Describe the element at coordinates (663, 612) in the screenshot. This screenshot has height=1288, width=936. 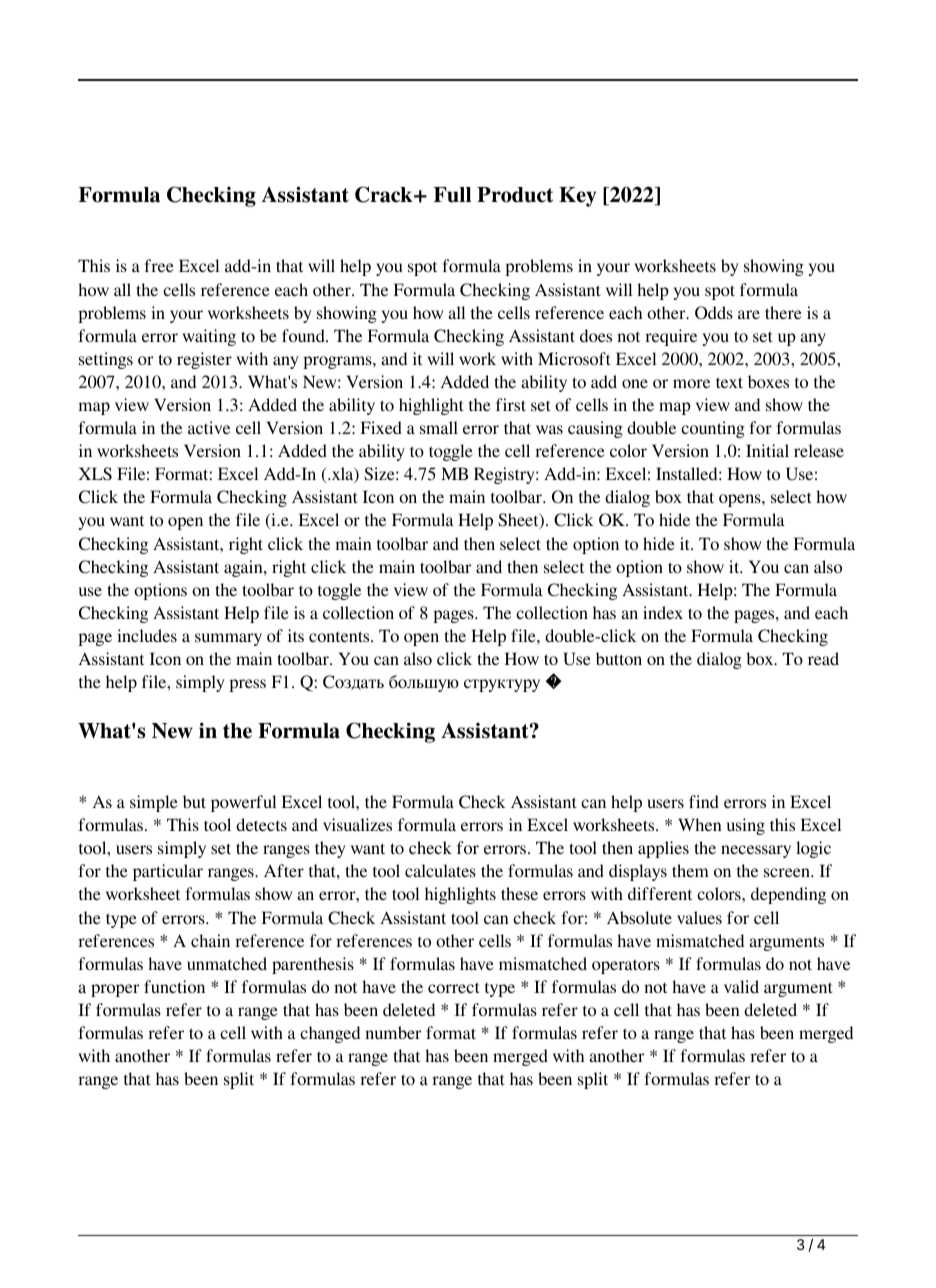
I see `index` at that location.
